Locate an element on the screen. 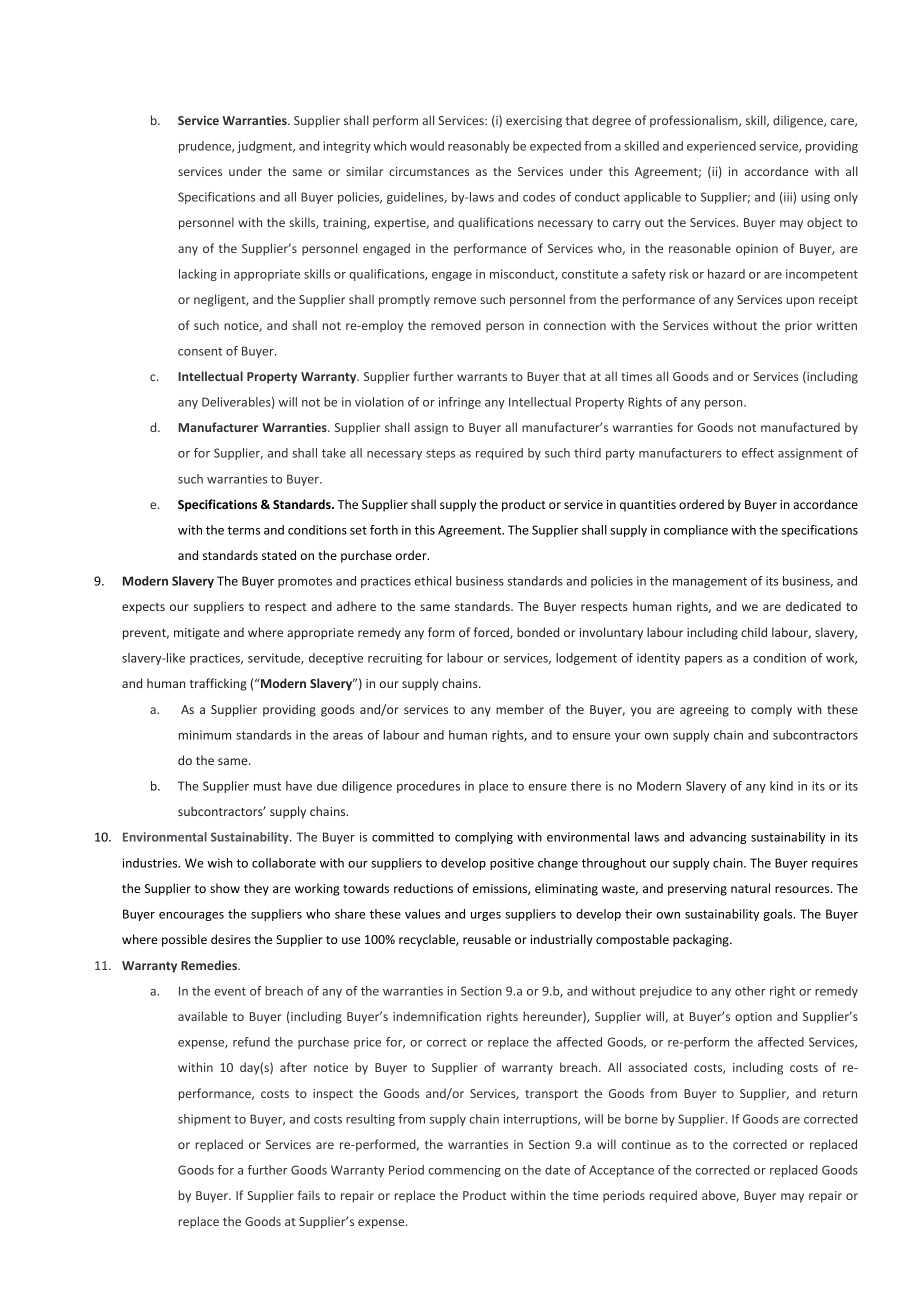  advancing is located at coordinates (718, 838).
